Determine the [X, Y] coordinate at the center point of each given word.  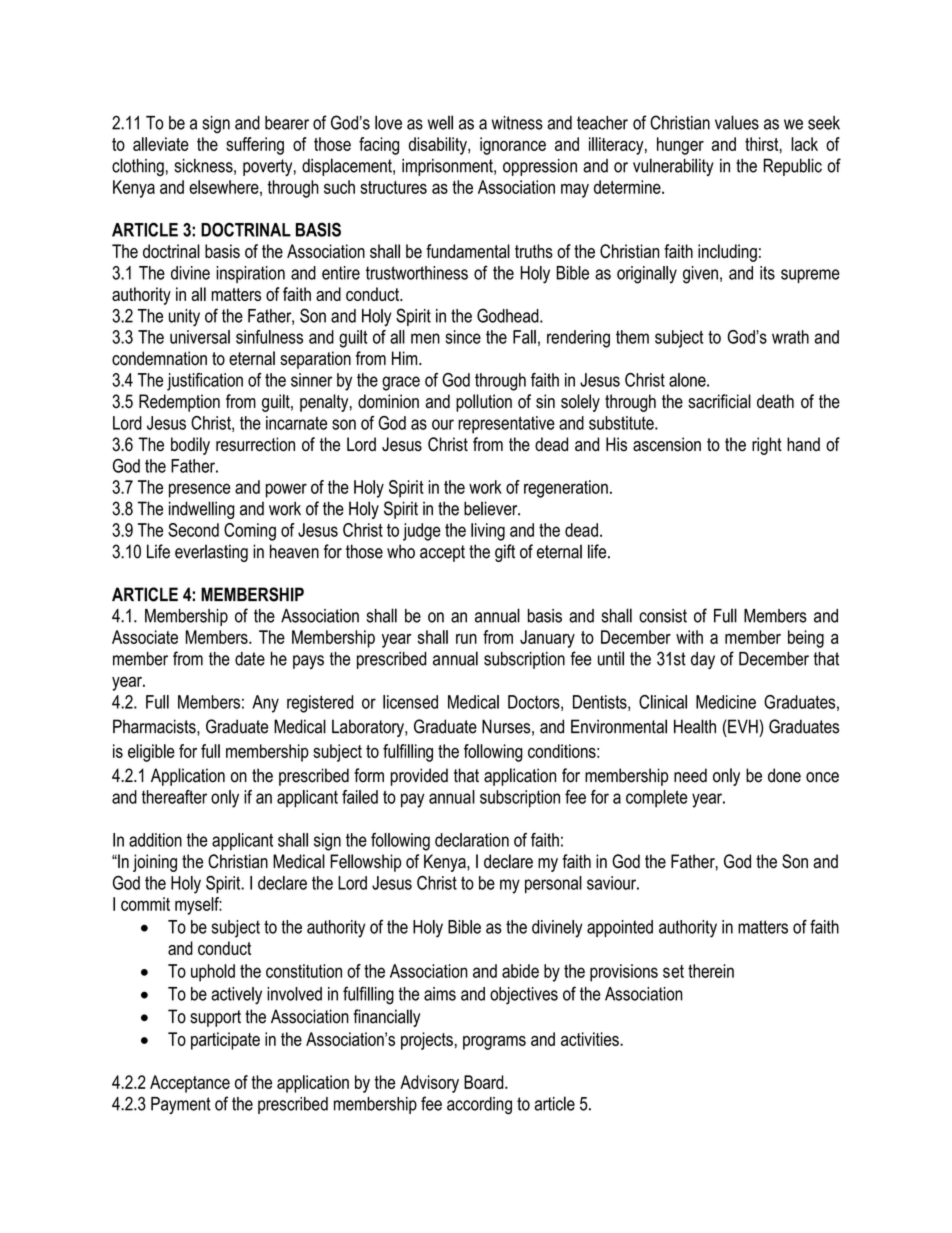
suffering [255, 146]
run [466, 639]
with [689, 637]
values [737, 122]
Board [485, 1082]
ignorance [513, 146]
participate [225, 1041]
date [250, 659]
